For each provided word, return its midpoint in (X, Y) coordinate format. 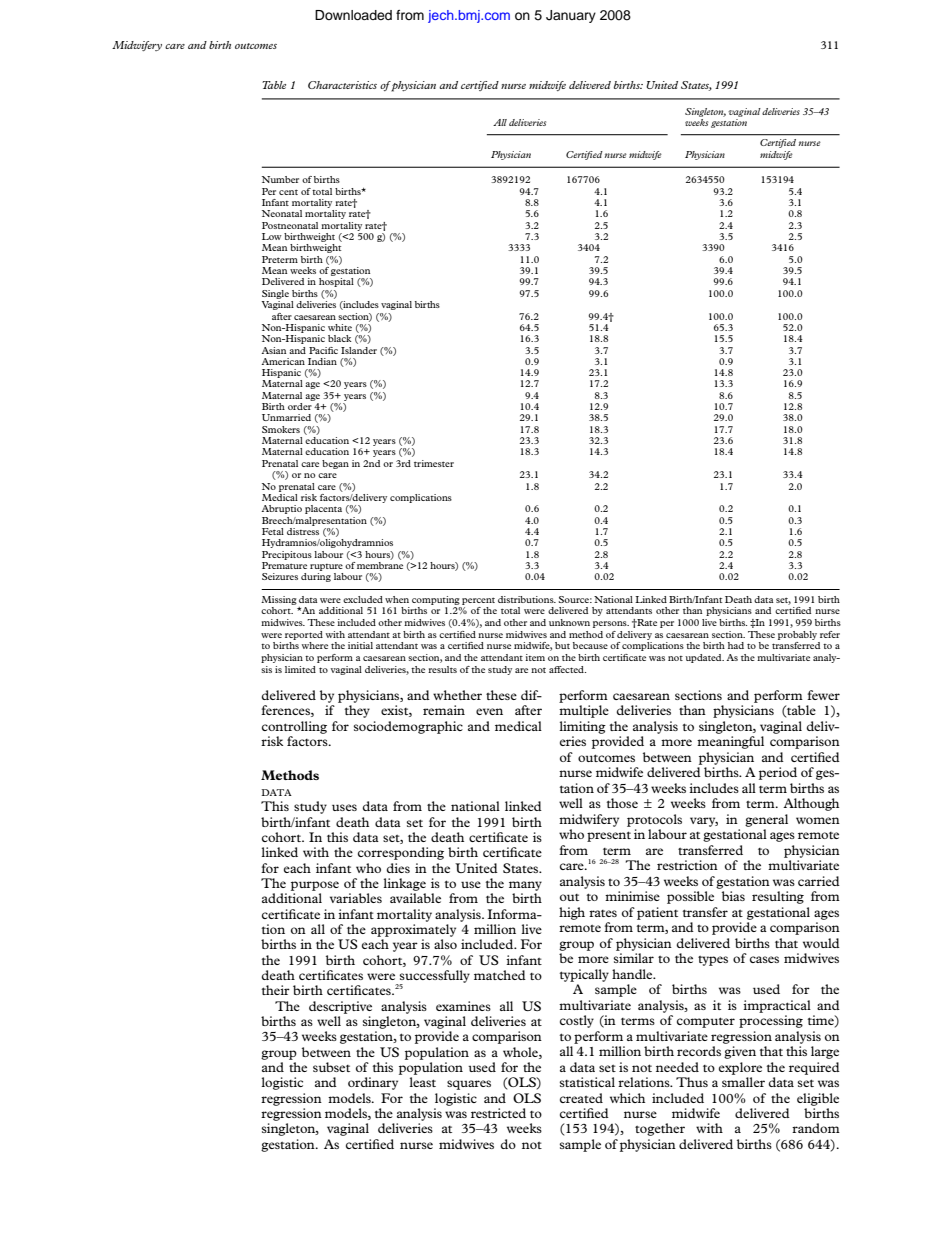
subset (331, 1067)
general (766, 820)
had (736, 645)
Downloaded (353, 15)
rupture (326, 567)
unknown (569, 622)
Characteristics (342, 85)
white (340, 327)
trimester (434, 463)
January (571, 16)
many (525, 886)
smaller (743, 1082)
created (581, 1098)
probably (797, 635)
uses (344, 807)
